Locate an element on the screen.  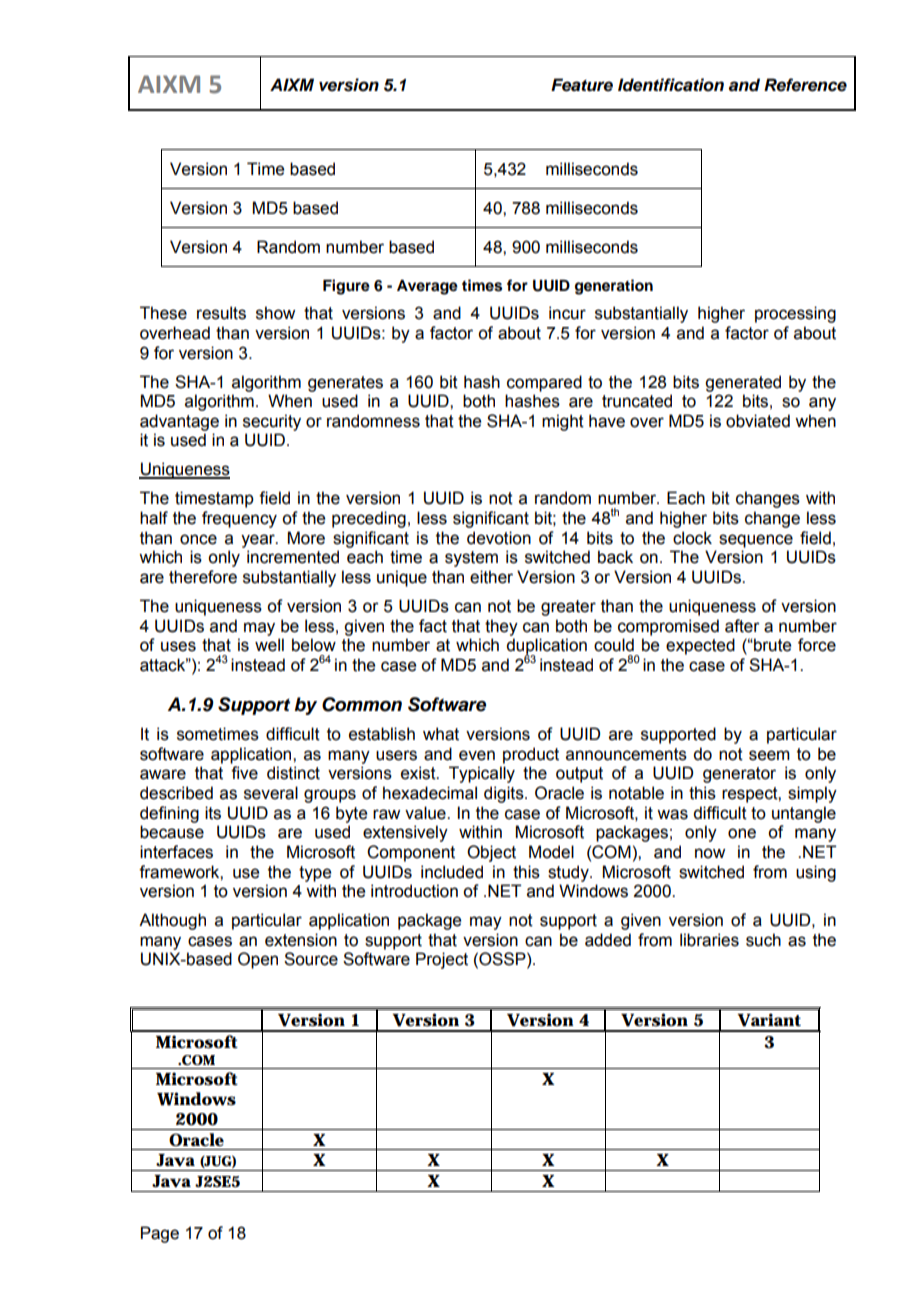
generated is located at coordinates (743, 383).
